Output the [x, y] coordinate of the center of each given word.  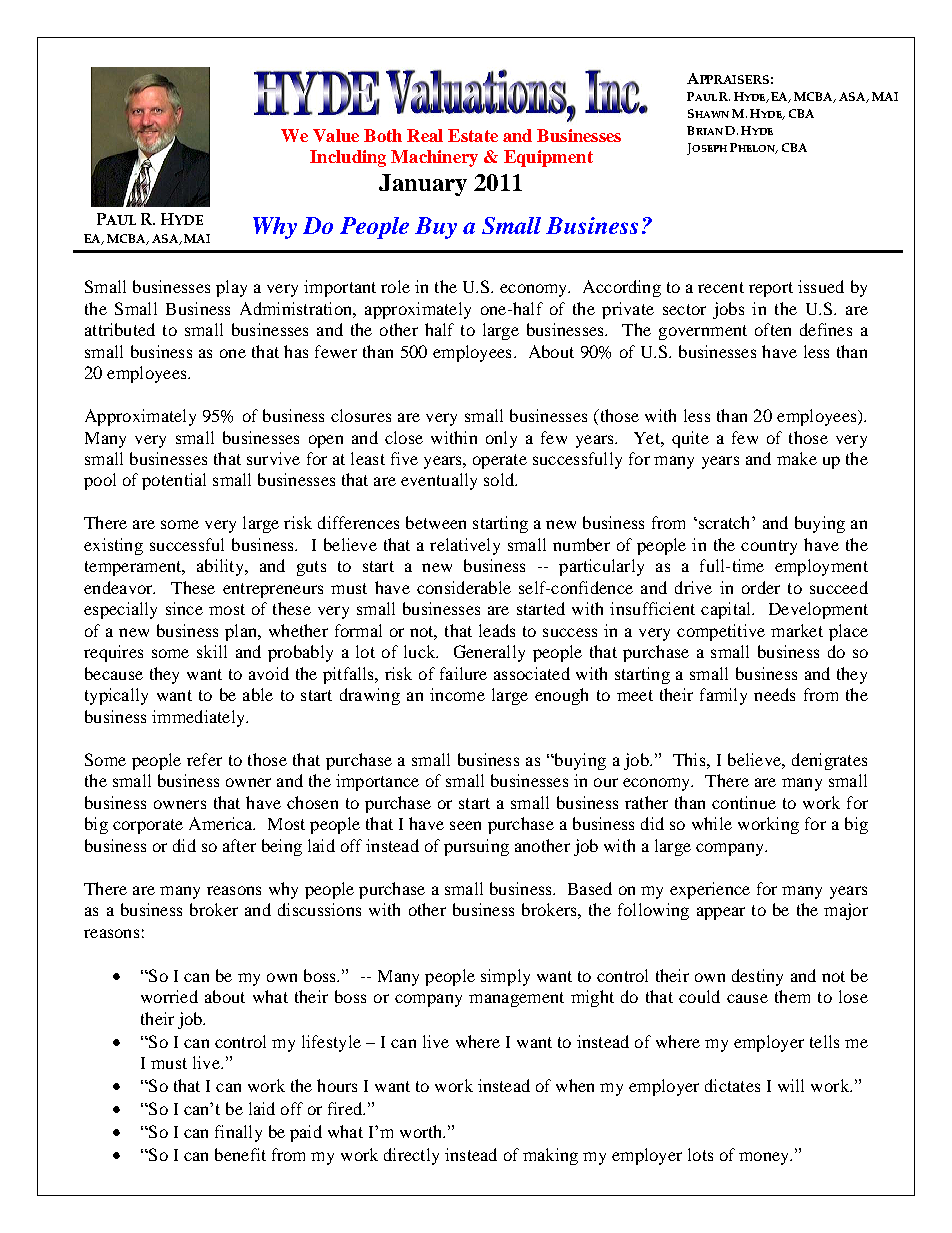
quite [690, 439]
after [239, 845]
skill [212, 651]
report [771, 289]
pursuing [476, 847]
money [765, 1158]
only [501, 439]
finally [238, 1133]
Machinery [434, 158]
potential [174, 481]
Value [336, 135]
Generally [489, 653]
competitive [721, 632]
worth [422, 1131]
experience [710, 890]
